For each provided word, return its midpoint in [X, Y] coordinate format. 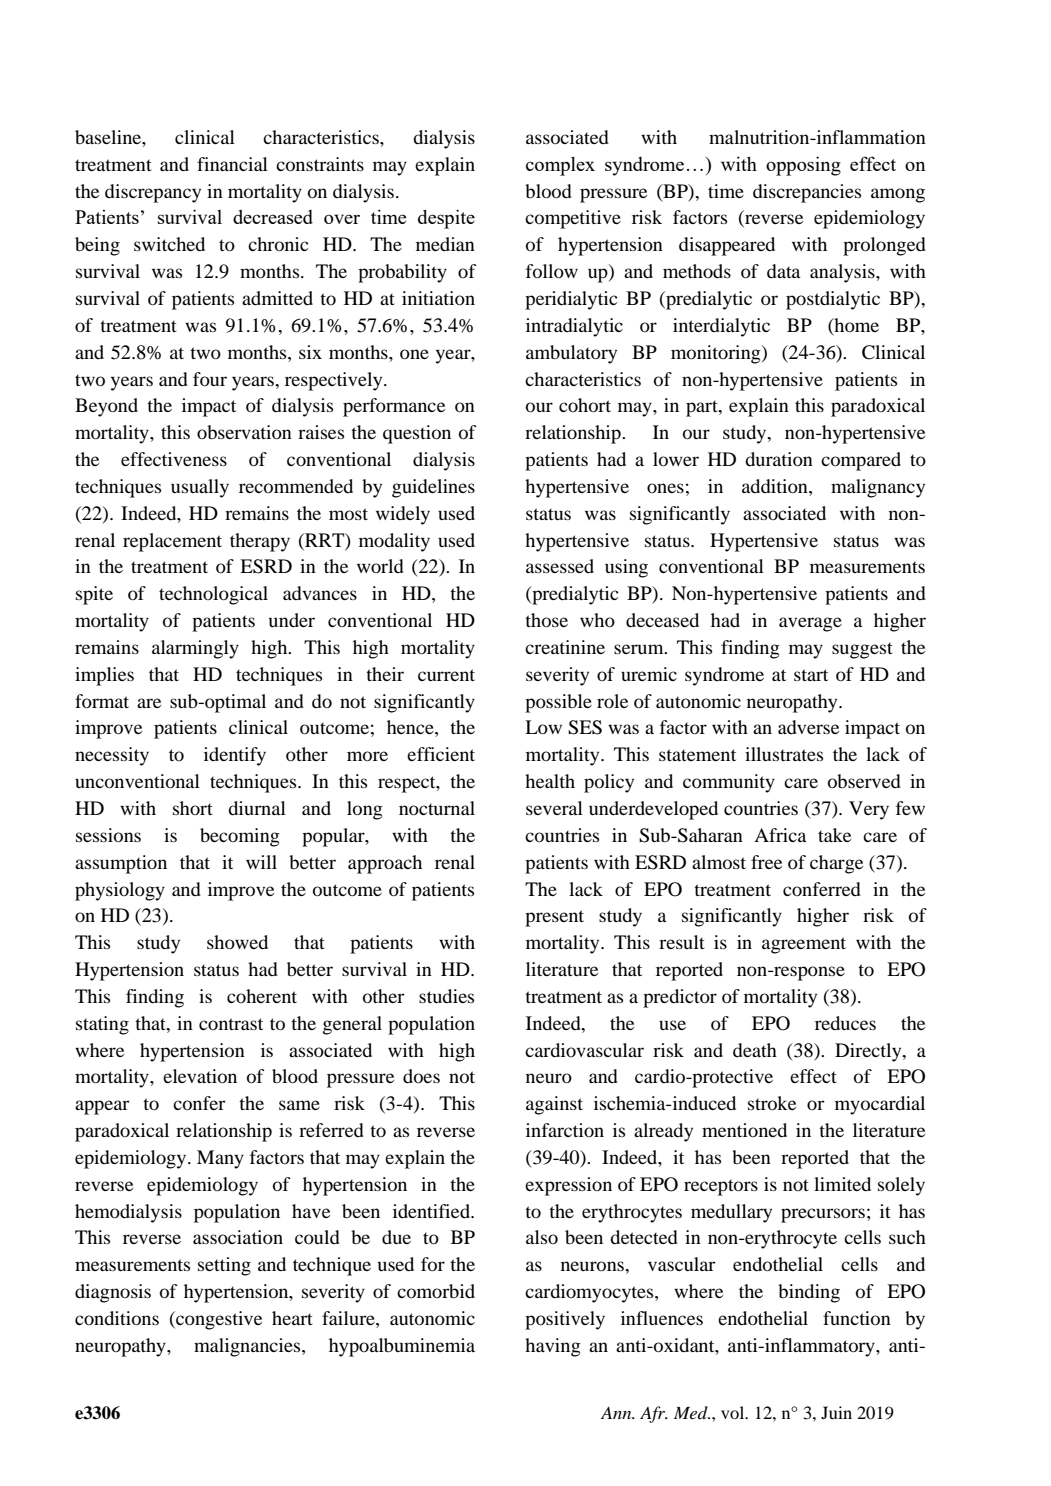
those [546, 620]
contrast [231, 1024]
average [810, 624]
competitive [573, 219]
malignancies [248, 1347]
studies [446, 996]
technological [213, 595]
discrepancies [807, 193]
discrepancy [153, 193]
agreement [804, 945]
